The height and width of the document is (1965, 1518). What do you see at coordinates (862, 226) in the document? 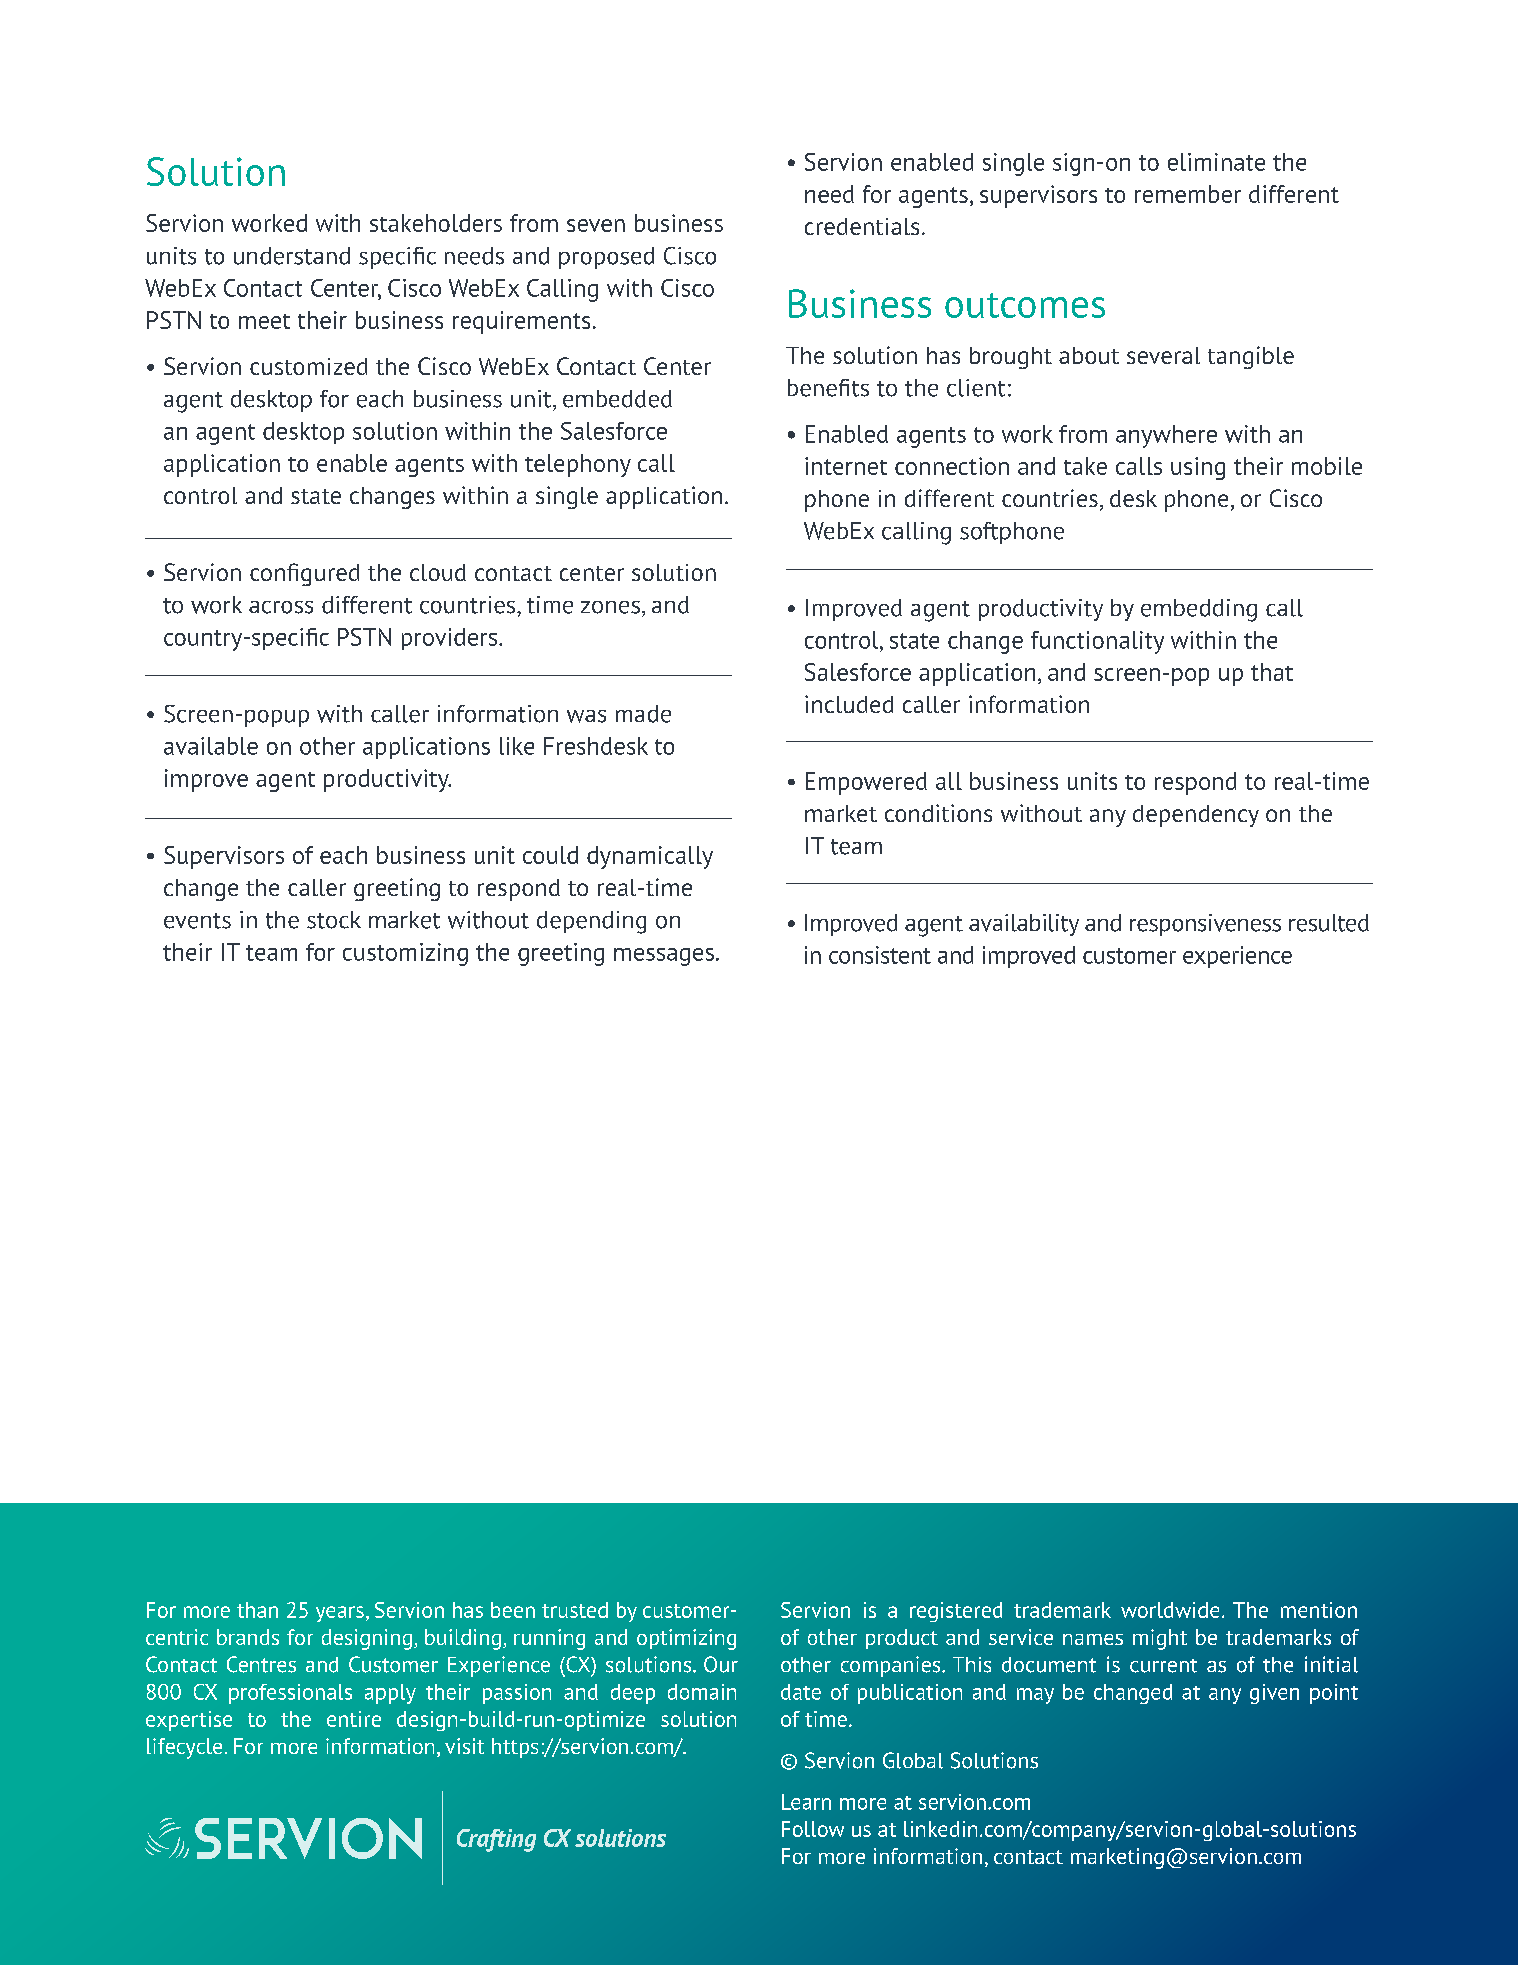
I see `credentials` at bounding box center [862, 226].
